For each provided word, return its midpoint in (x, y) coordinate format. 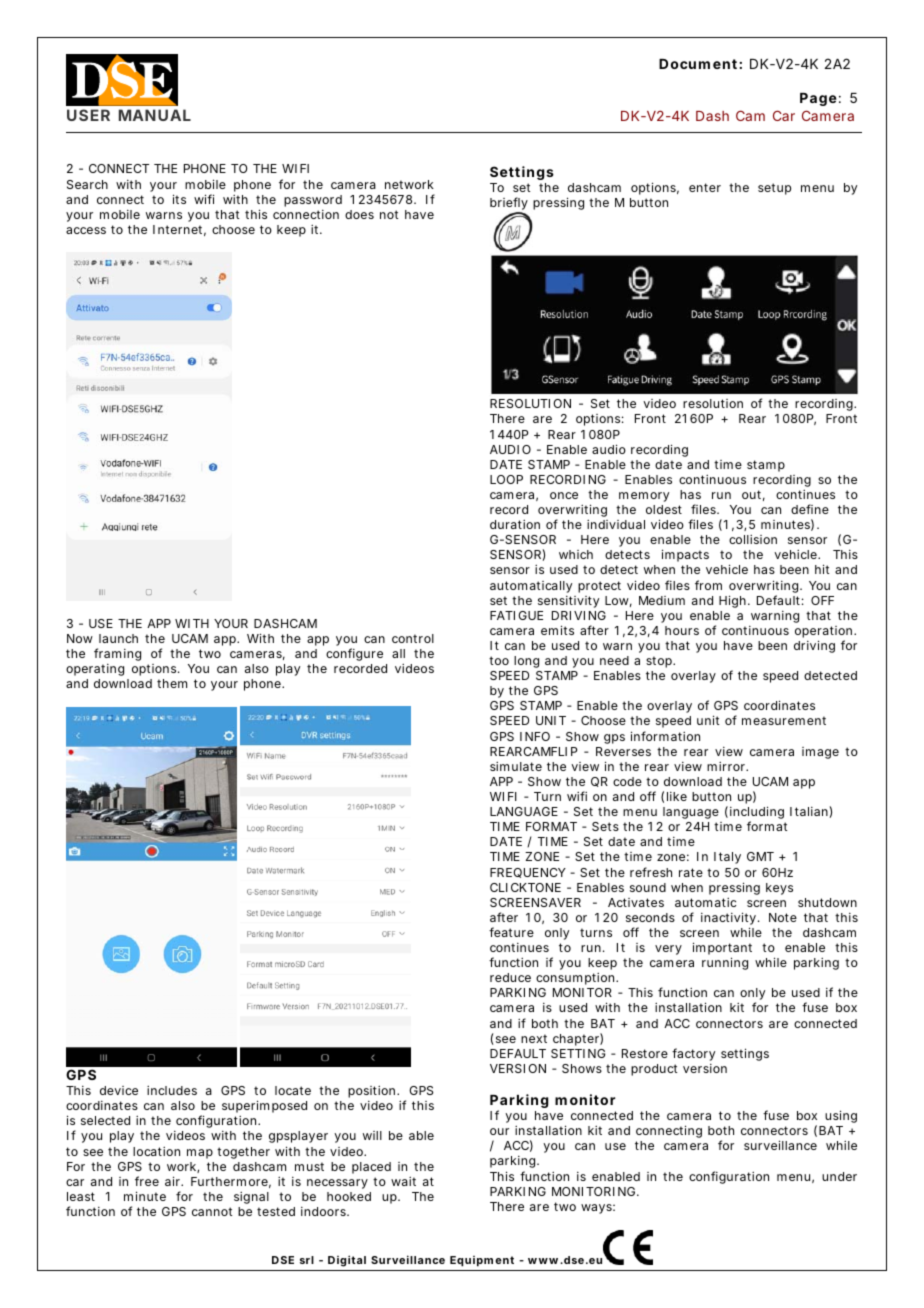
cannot (212, 1211)
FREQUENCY (528, 873)
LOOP (506, 479)
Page (818, 99)
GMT (760, 856)
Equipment (482, 1261)
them (172, 683)
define (810, 509)
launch (118, 638)
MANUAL (155, 115)
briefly (509, 205)
